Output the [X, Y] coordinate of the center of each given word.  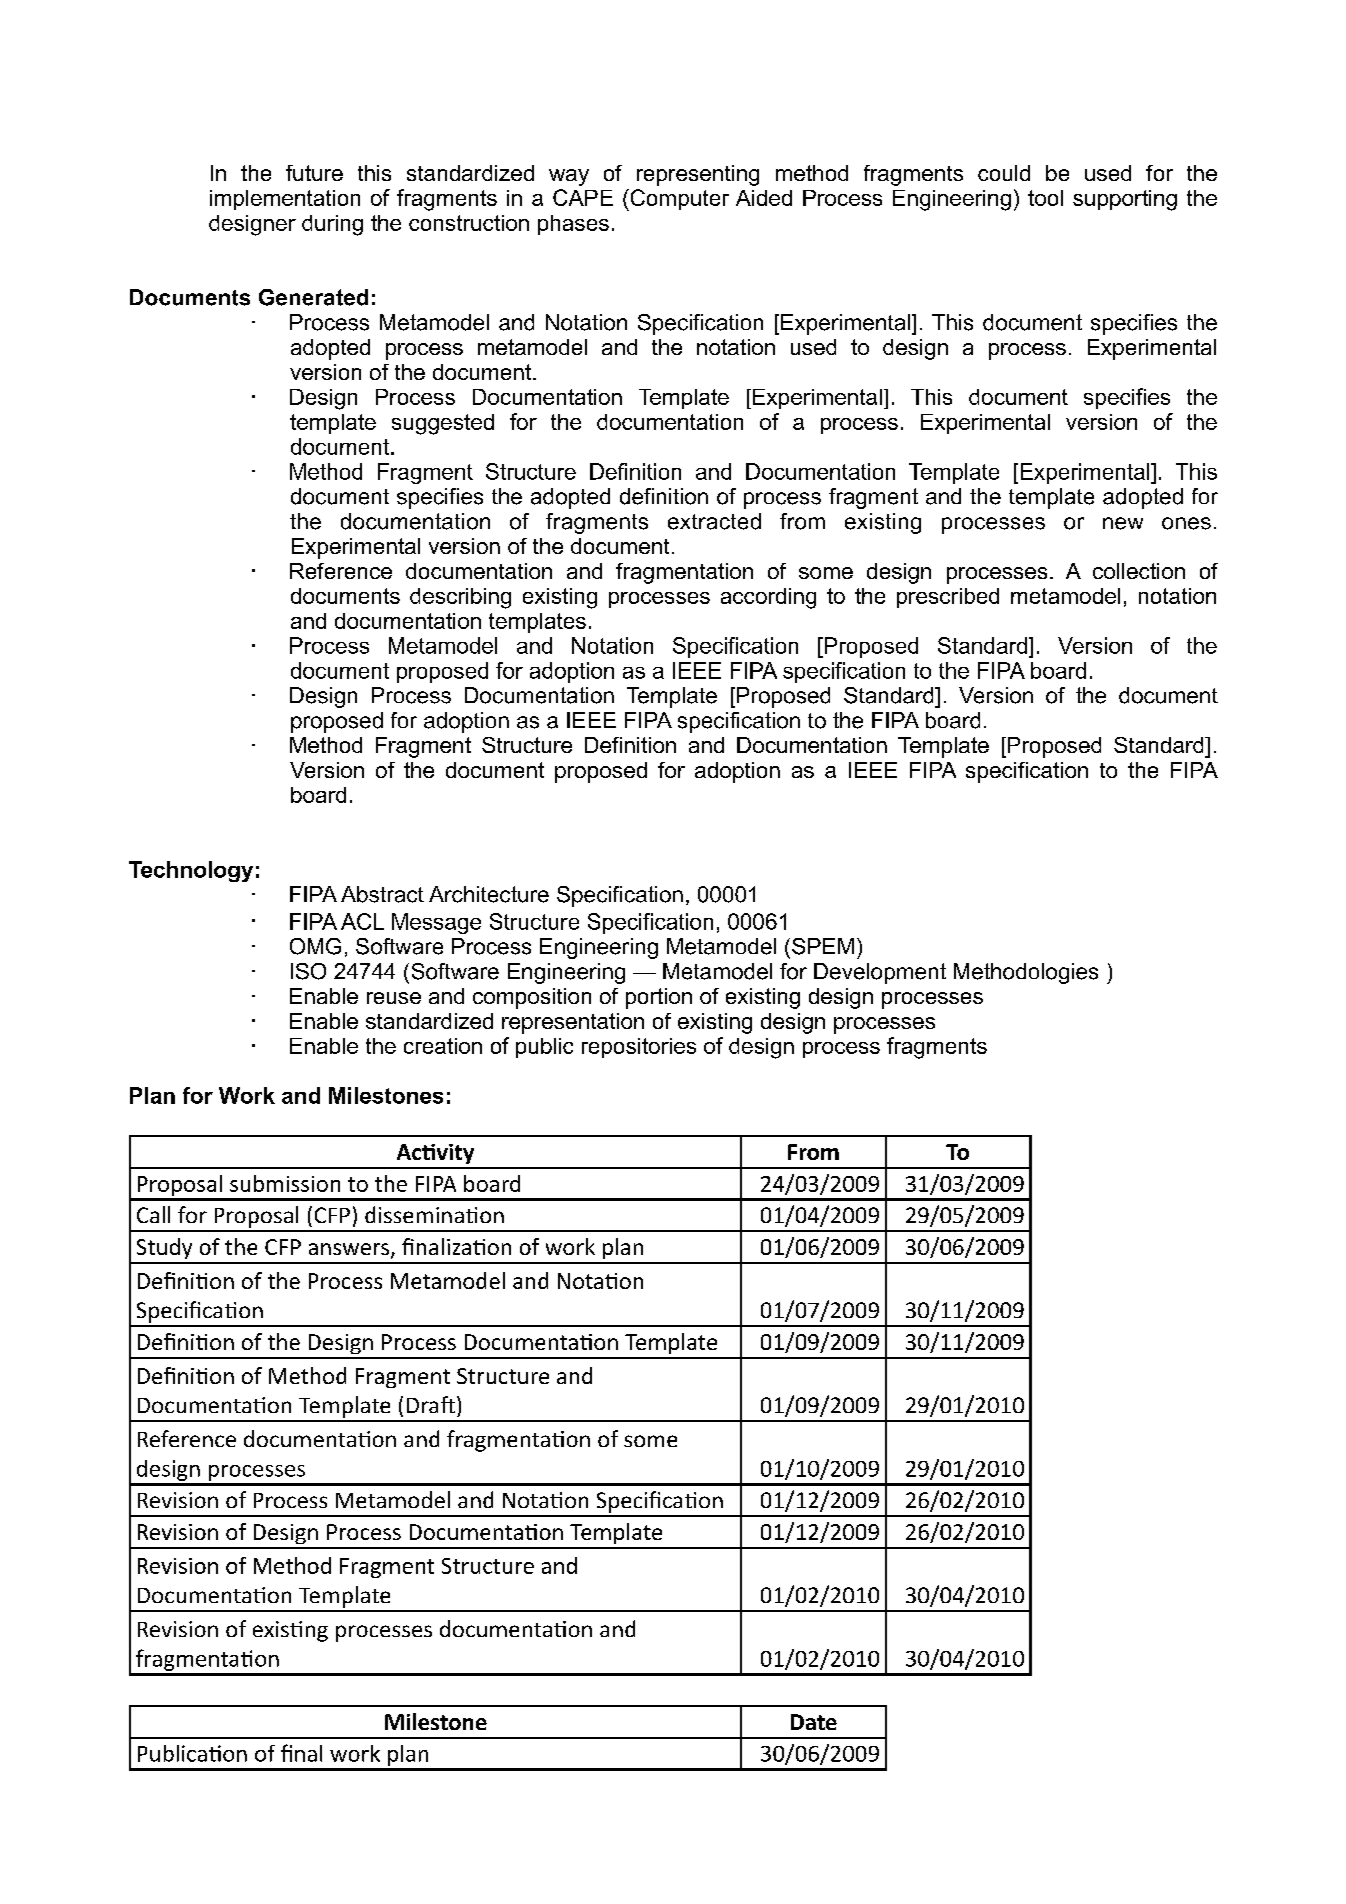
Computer [678, 200]
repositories [639, 1048]
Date [814, 1722]
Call [153, 1214]
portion [659, 998]
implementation [285, 200]
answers [350, 1250]
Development [880, 973]
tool [1045, 198]
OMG [315, 946]
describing [460, 598]
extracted [714, 521]
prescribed [948, 598]
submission [285, 1183]
